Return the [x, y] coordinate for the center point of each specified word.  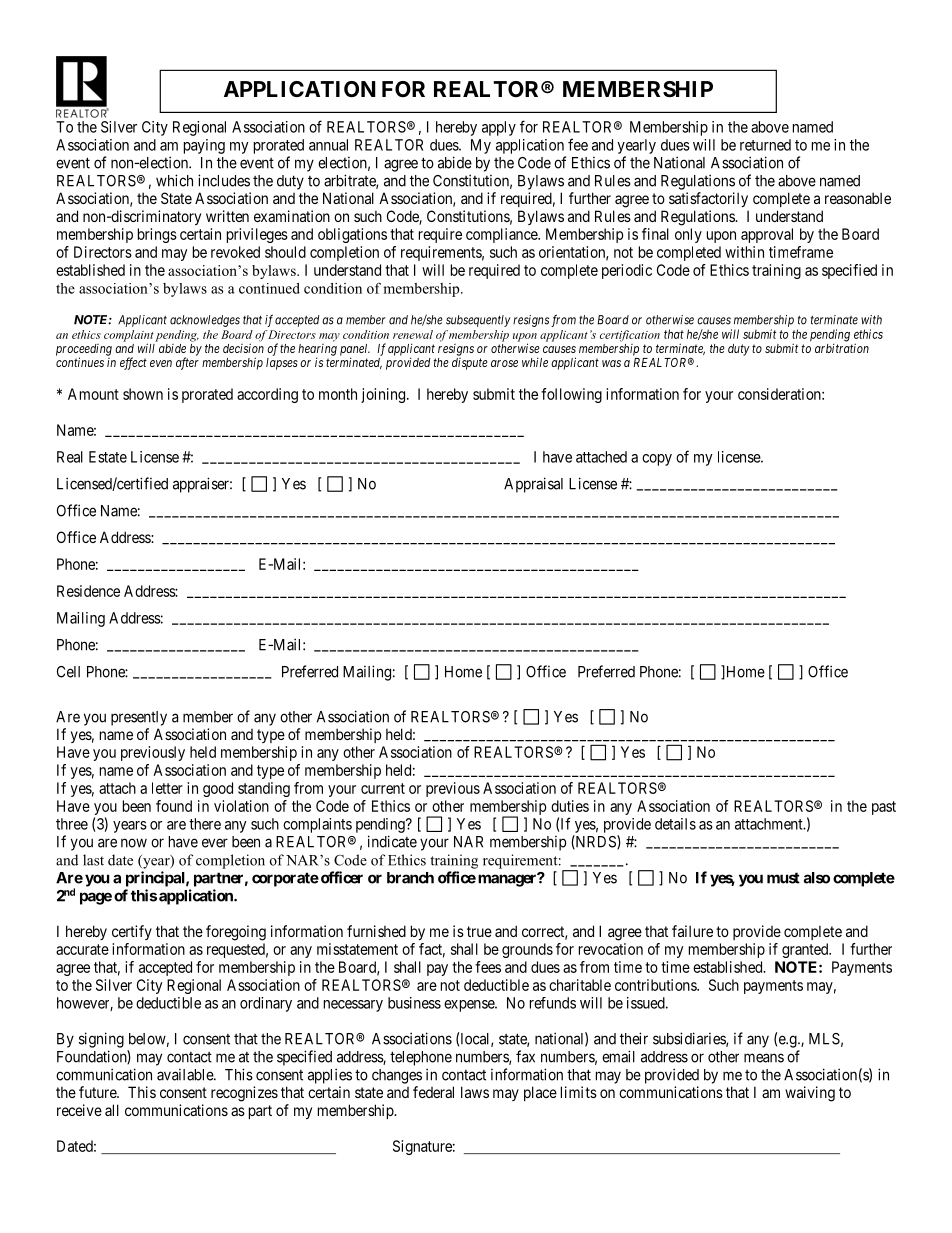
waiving [810, 1094]
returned [765, 145]
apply [499, 128]
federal [433, 1092]
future [98, 1092]
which [174, 180]
